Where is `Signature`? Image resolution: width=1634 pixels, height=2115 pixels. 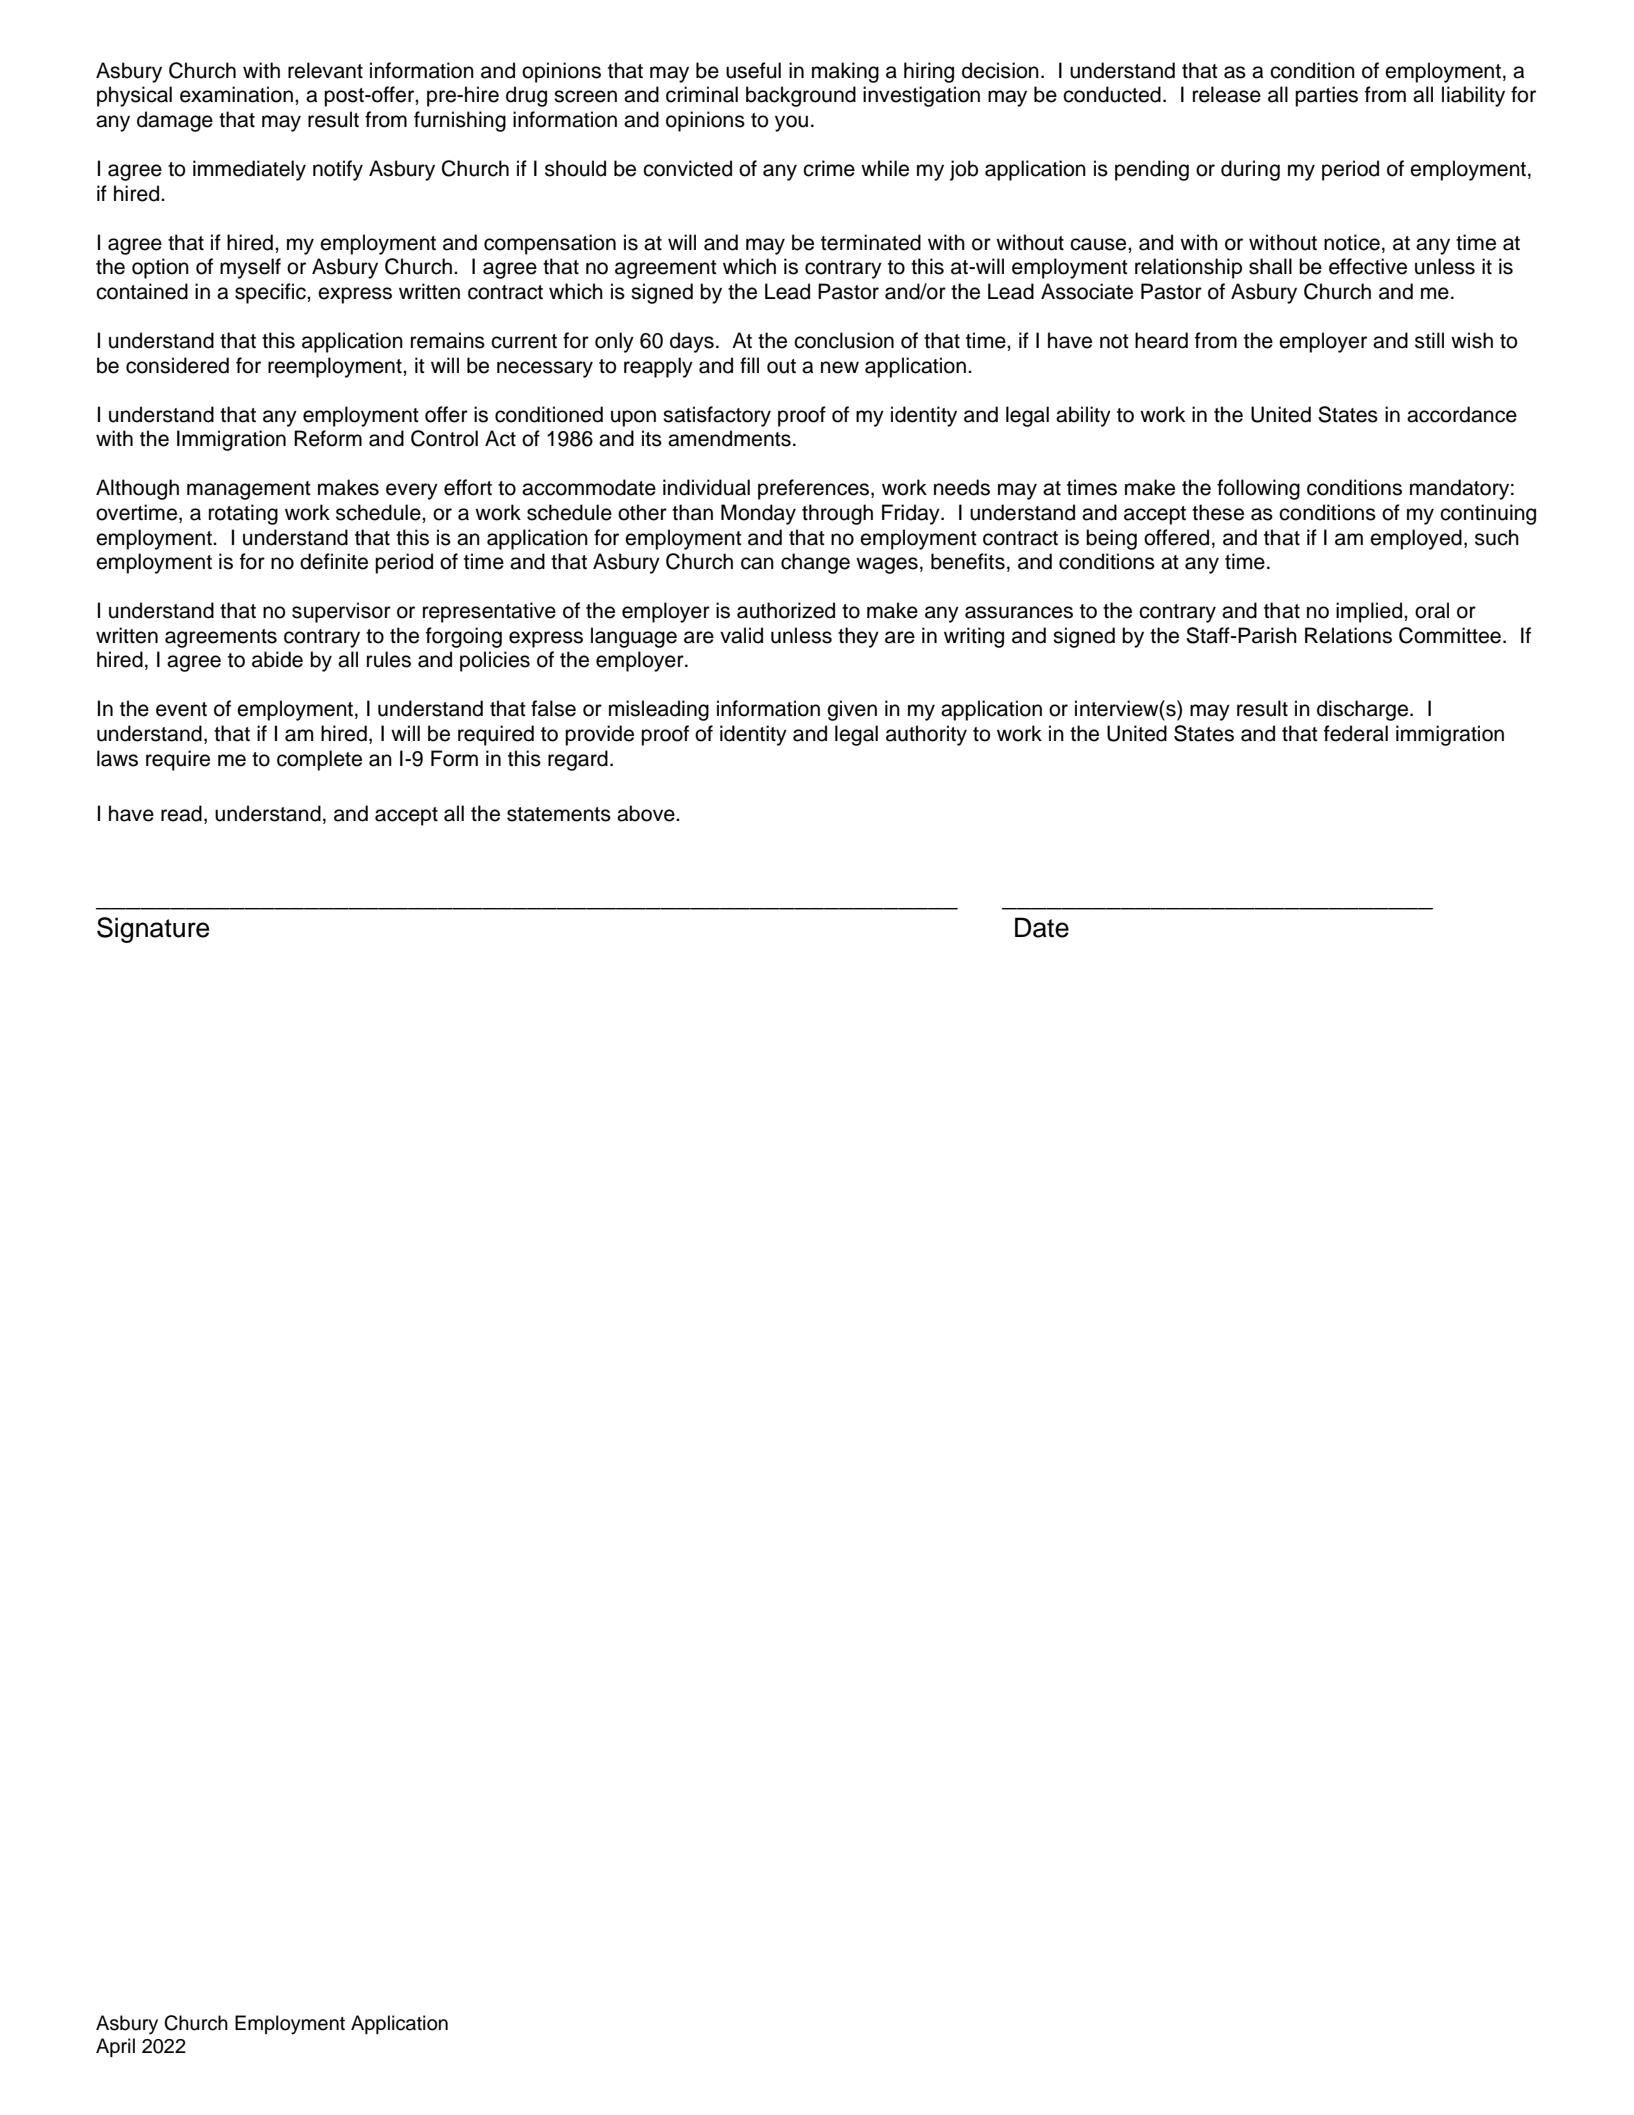 Signature is located at coordinates (153, 930).
